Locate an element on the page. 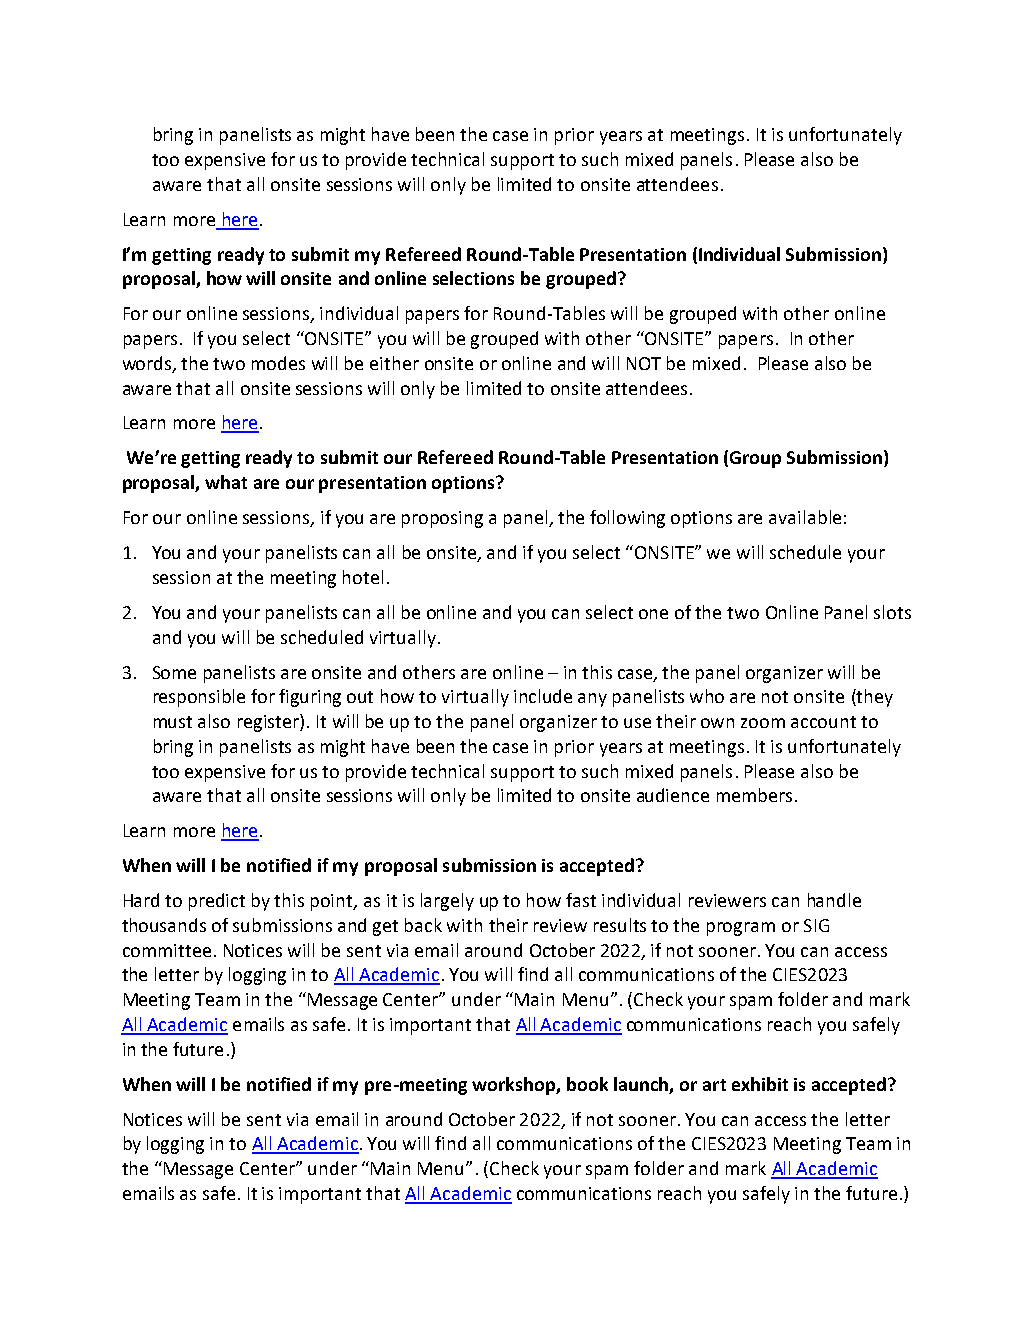 The image size is (1034, 1339). either is located at coordinates (394, 363).
